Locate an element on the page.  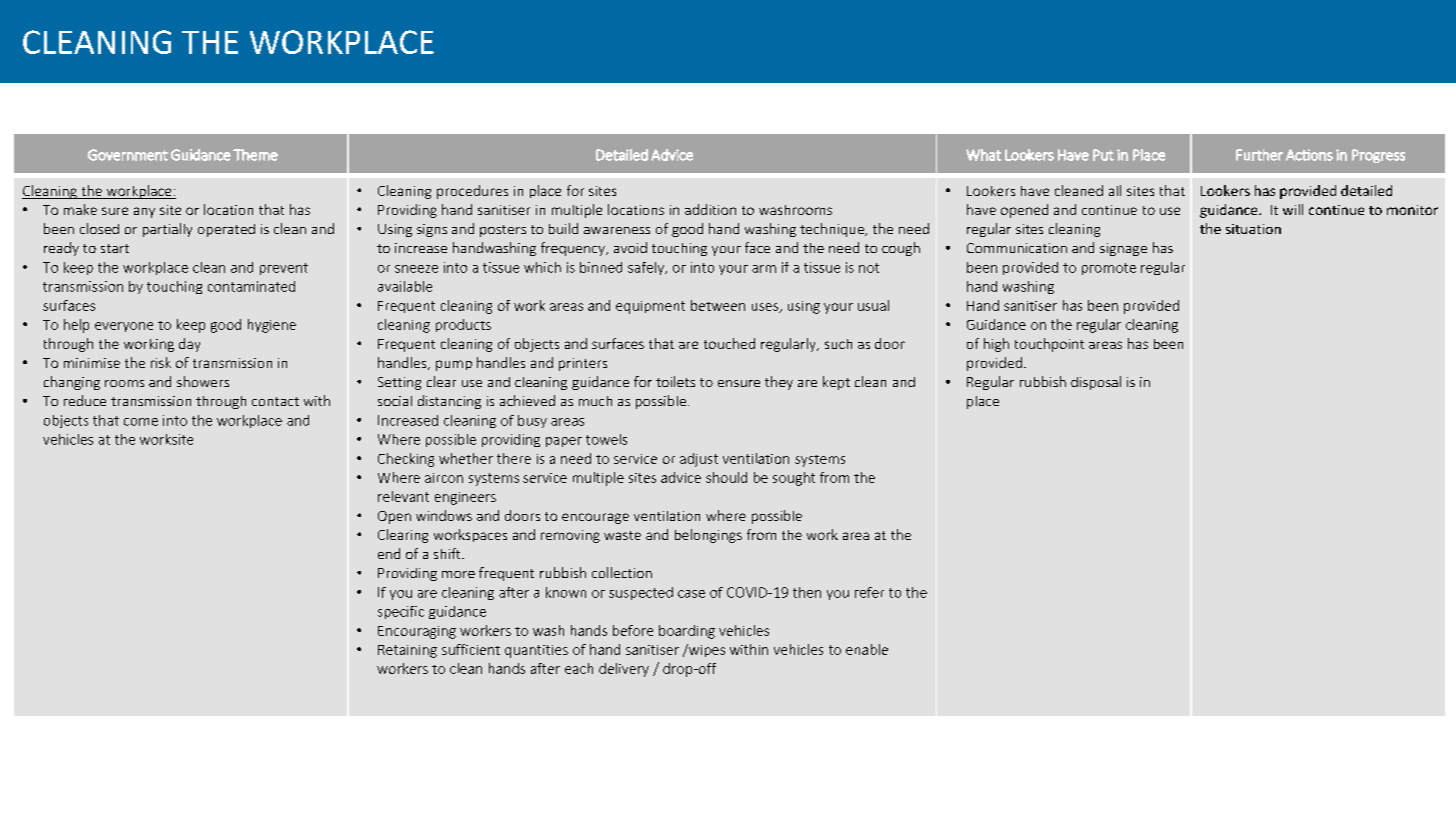
Theme is located at coordinates (255, 155).
